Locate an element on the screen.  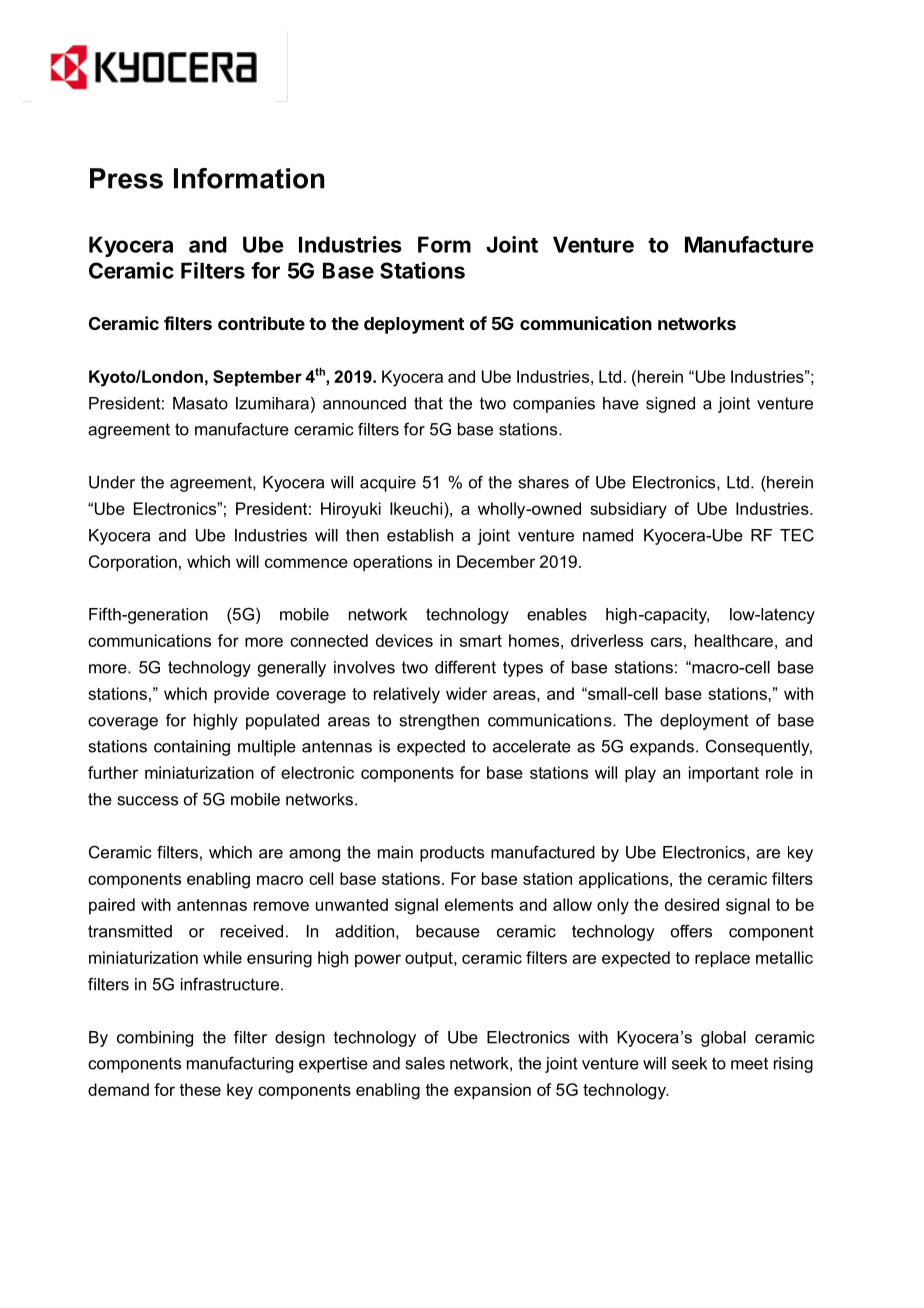
Press is located at coordinates (126, 178).
